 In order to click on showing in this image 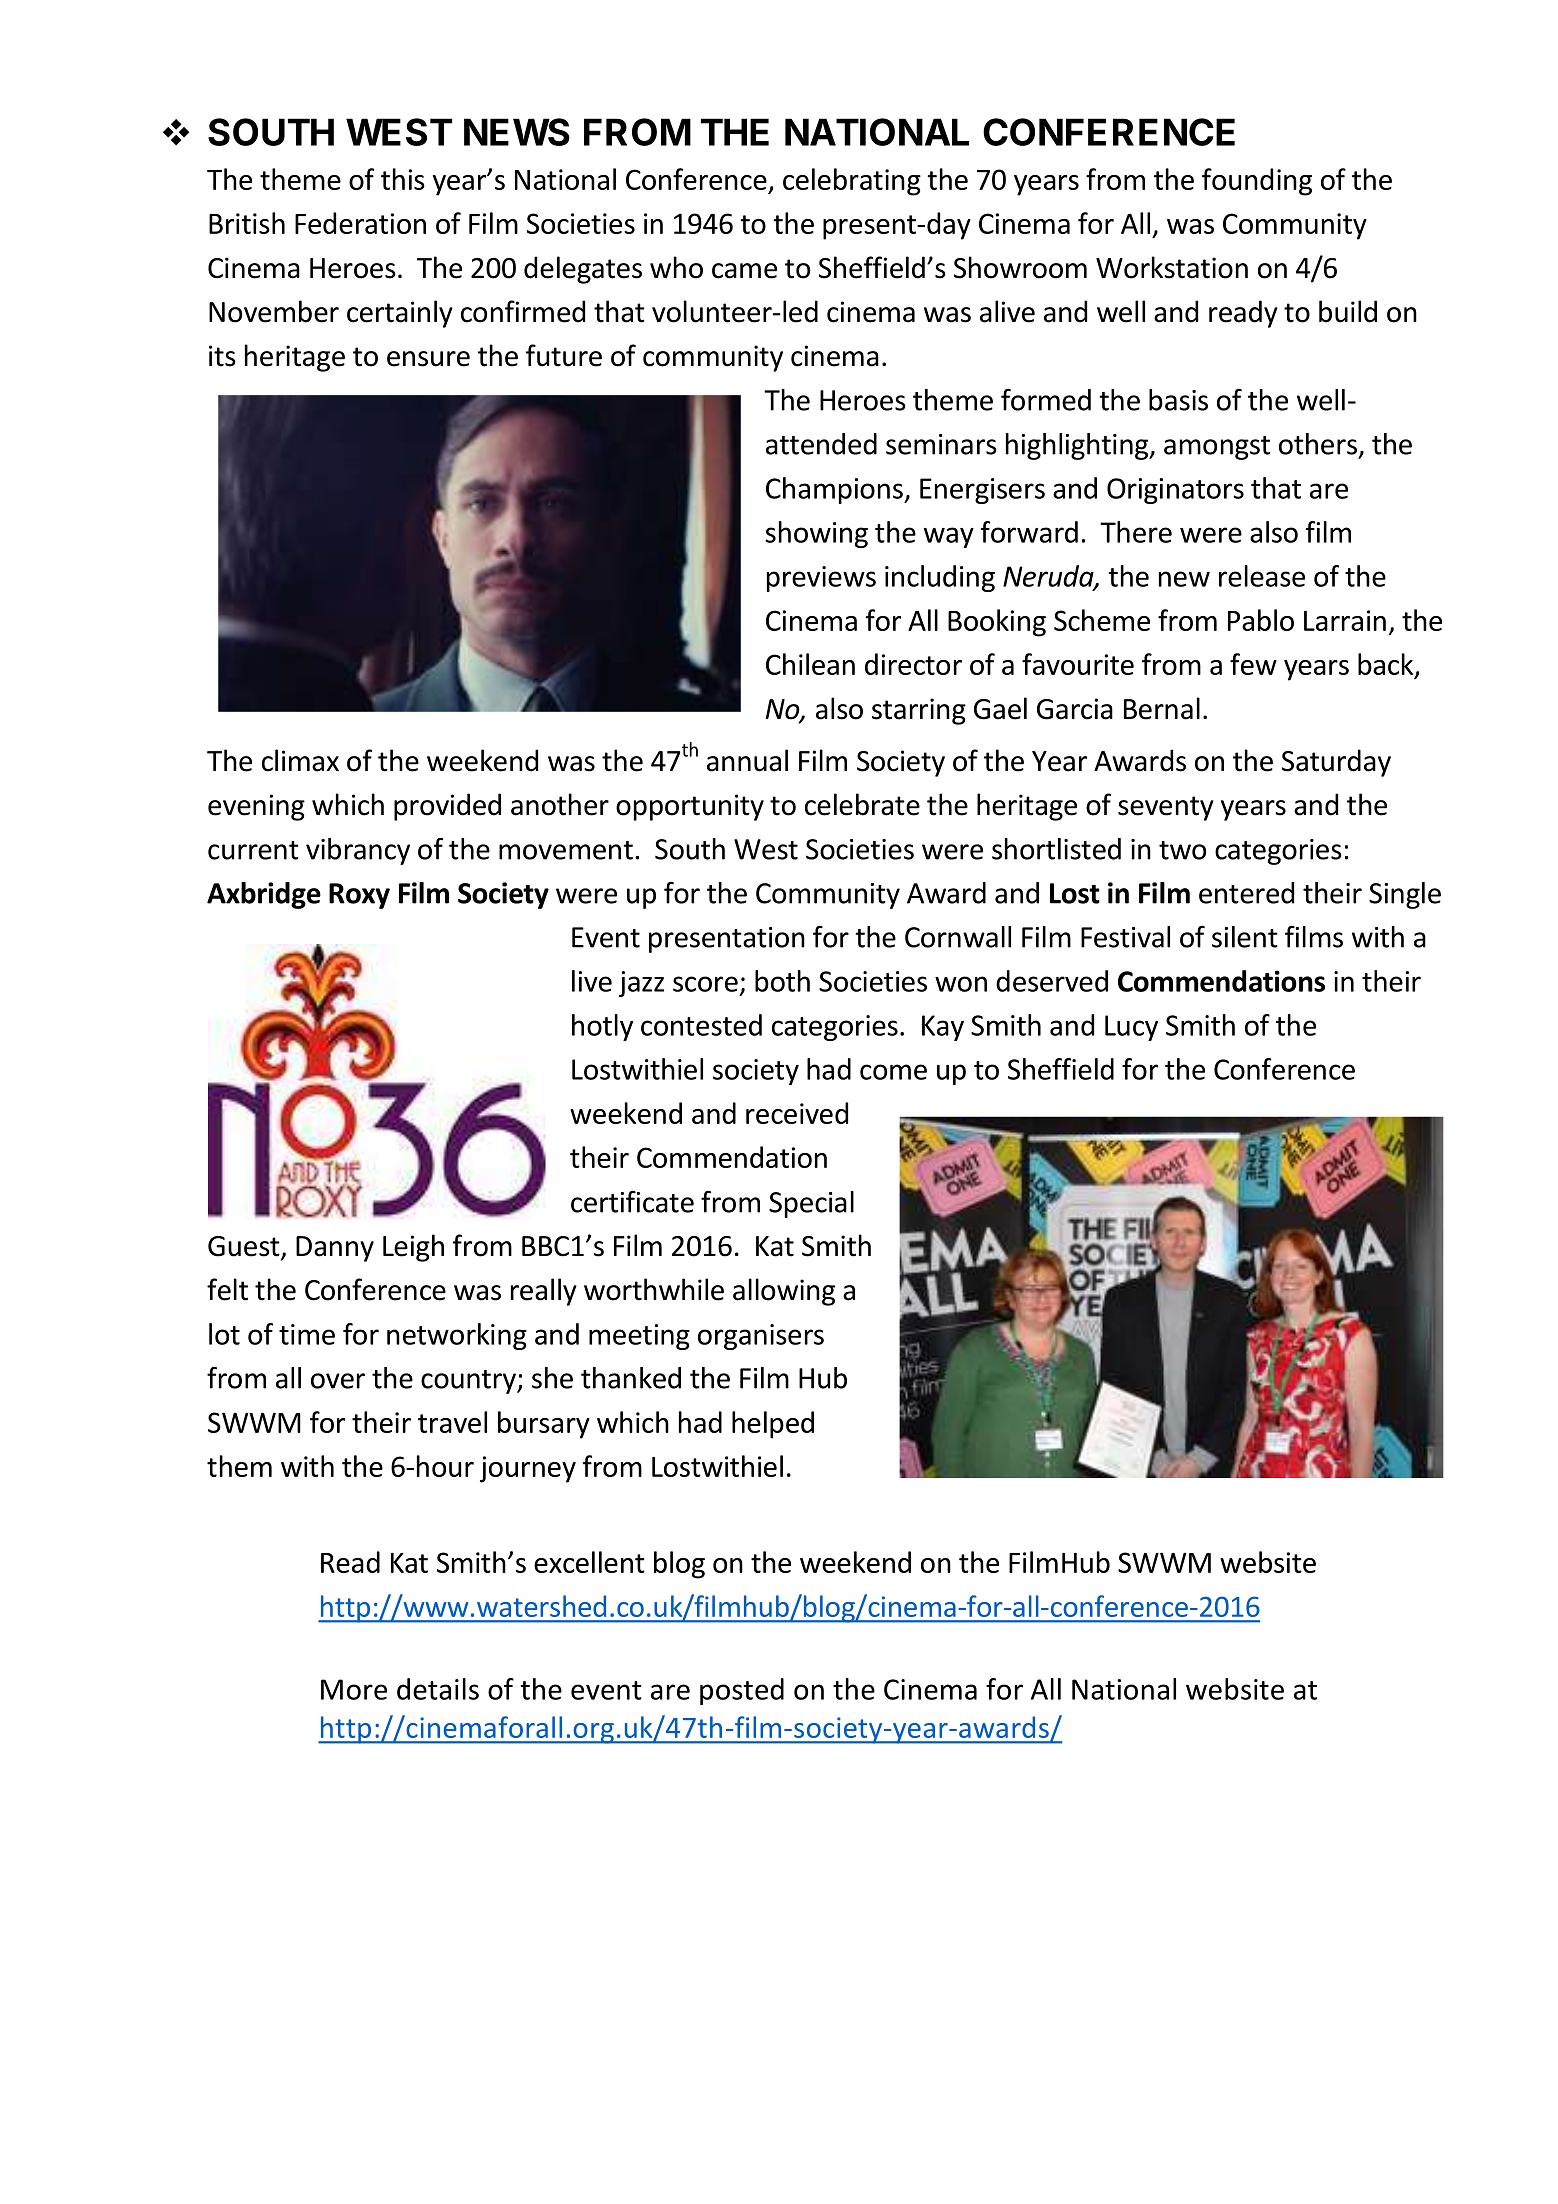, I will do `click(816, 534)`.
